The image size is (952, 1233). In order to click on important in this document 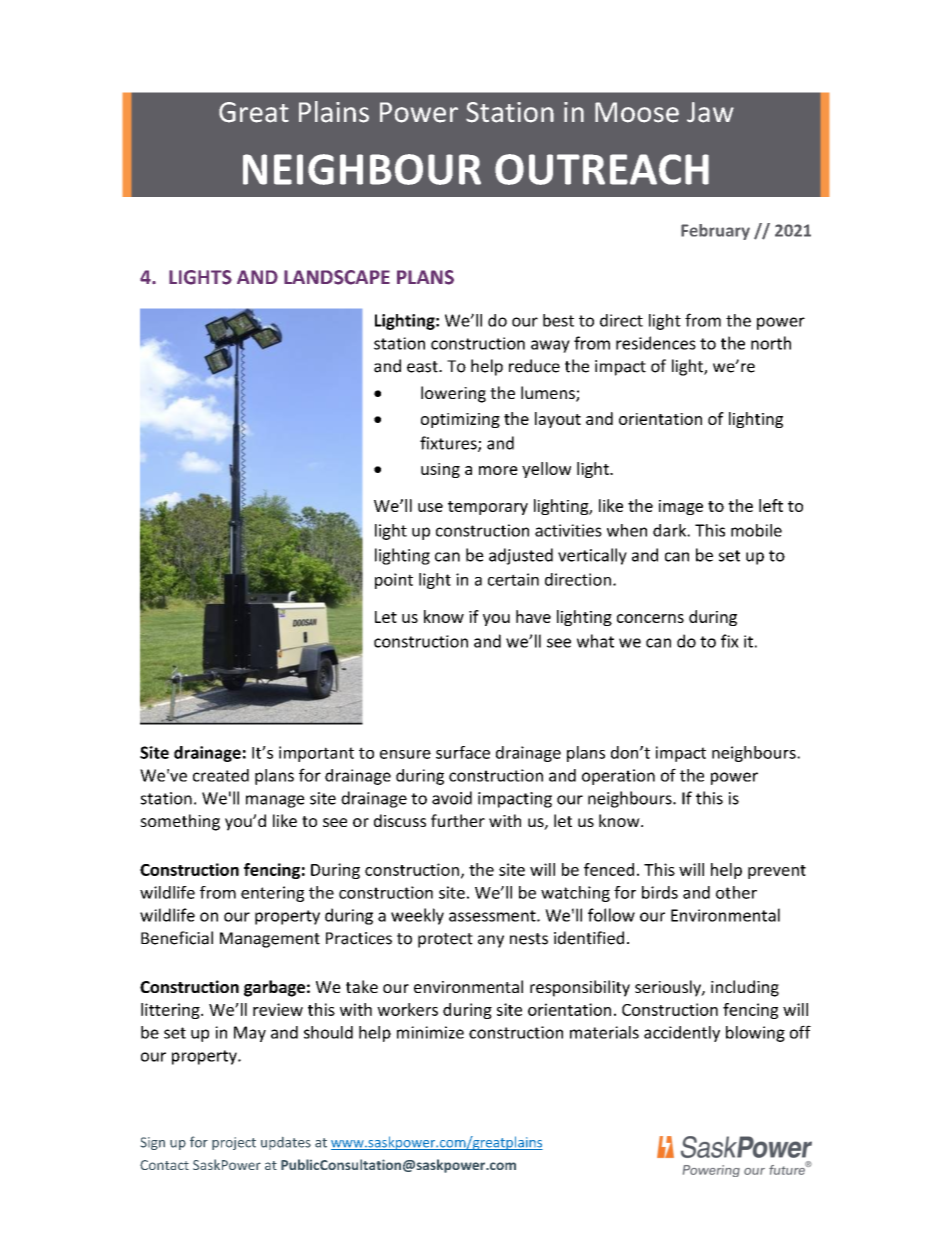, I will do `click(316, 754)`.
